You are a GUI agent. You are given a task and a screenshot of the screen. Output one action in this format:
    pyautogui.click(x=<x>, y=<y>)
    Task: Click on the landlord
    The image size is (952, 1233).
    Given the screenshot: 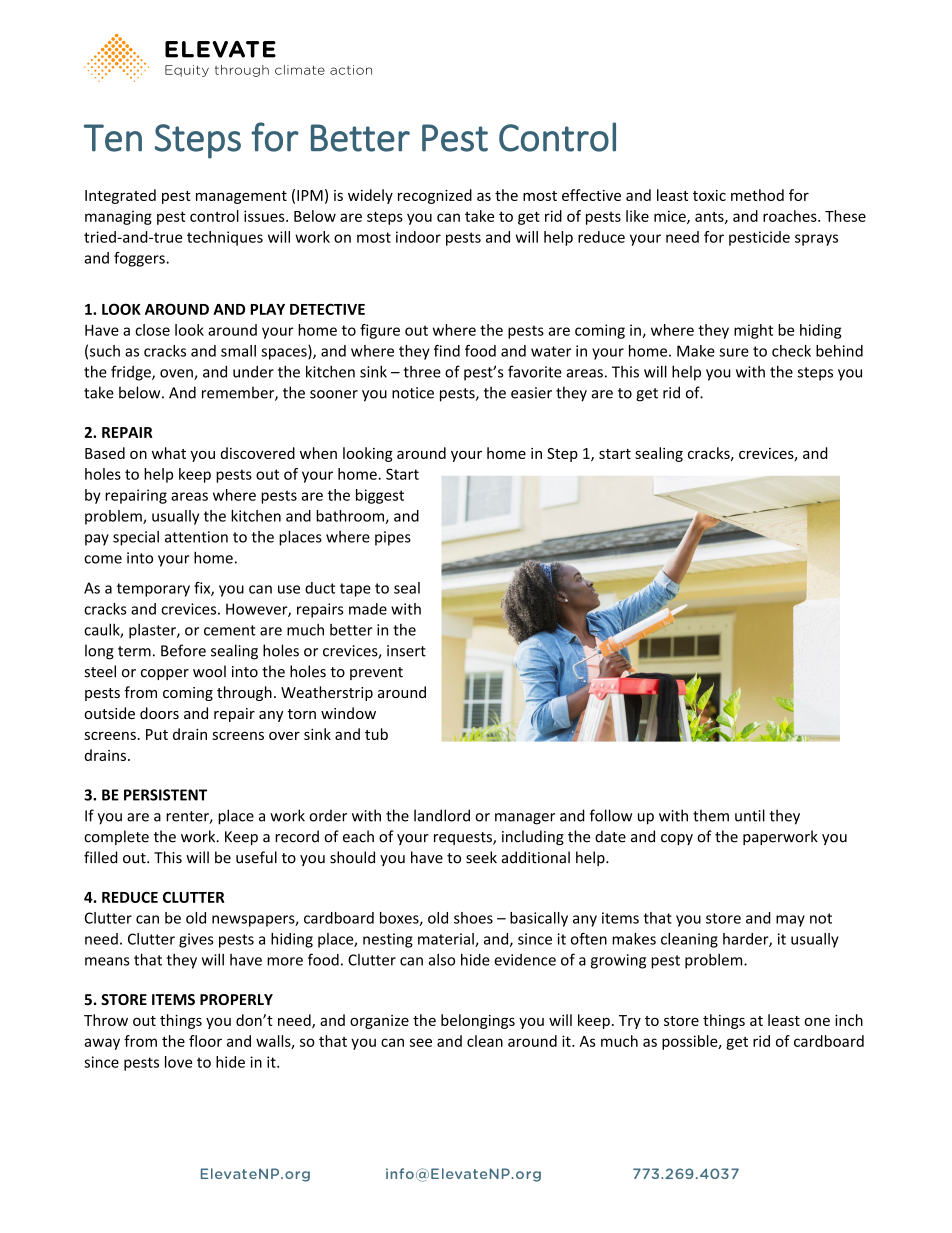 What is the action you would take?
    pyautogui.click(x=442, y=815)
